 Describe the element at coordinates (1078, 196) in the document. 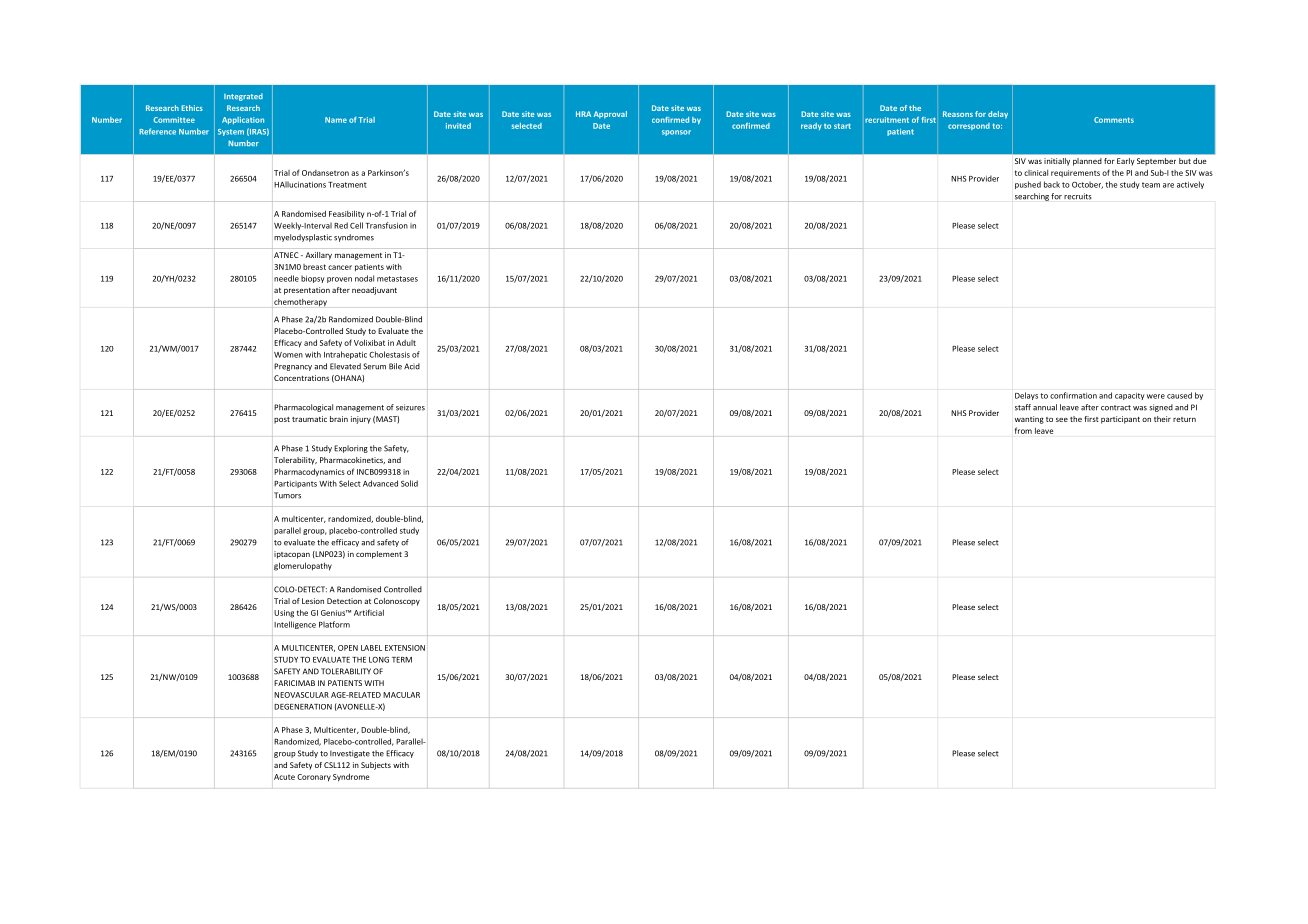

I see `recruits` at that location.
